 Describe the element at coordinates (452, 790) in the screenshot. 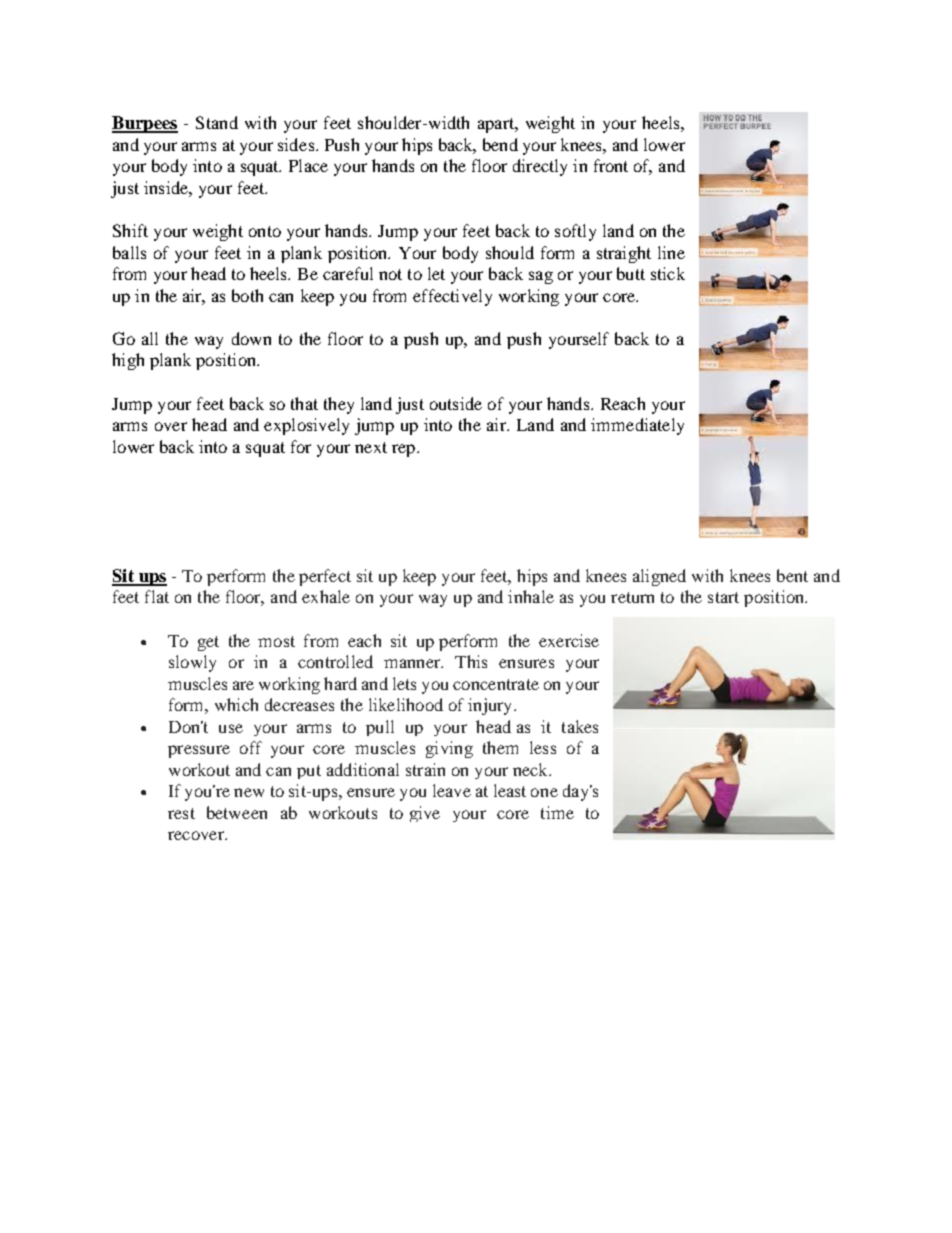

I see `leave` at that location.
